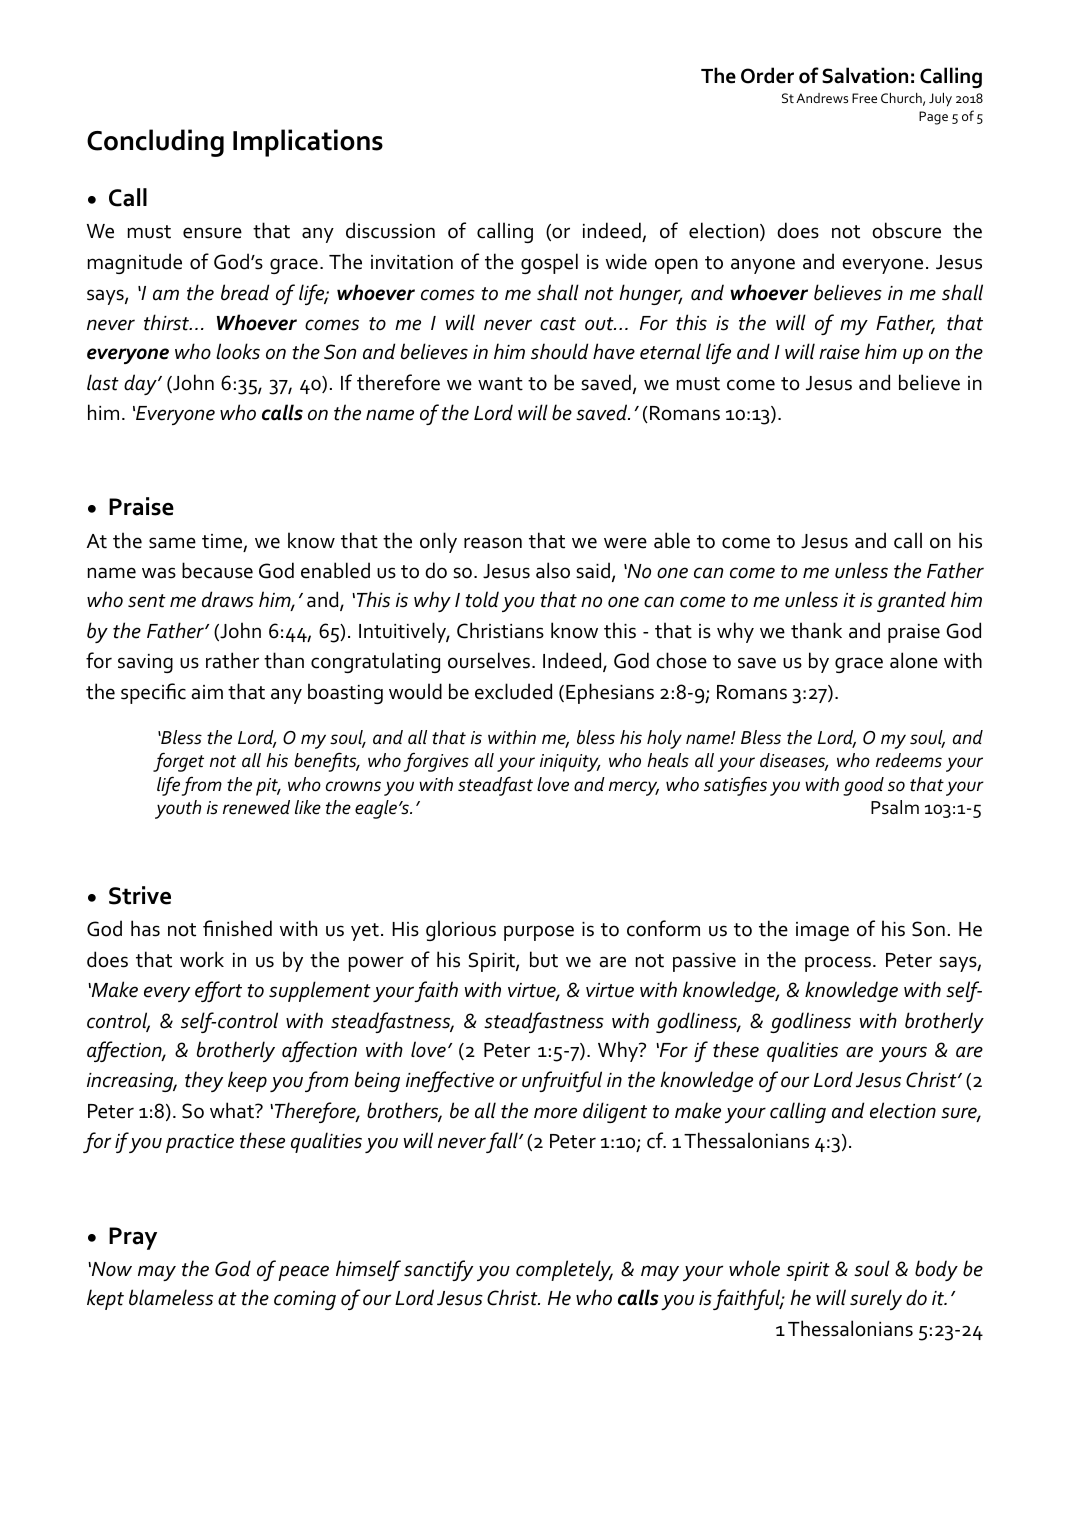 The width and height of the document is (1070, 1514). What do you see at coordinates (202, 959) in the document?
I see `work` at bounding box center [202, 959].
